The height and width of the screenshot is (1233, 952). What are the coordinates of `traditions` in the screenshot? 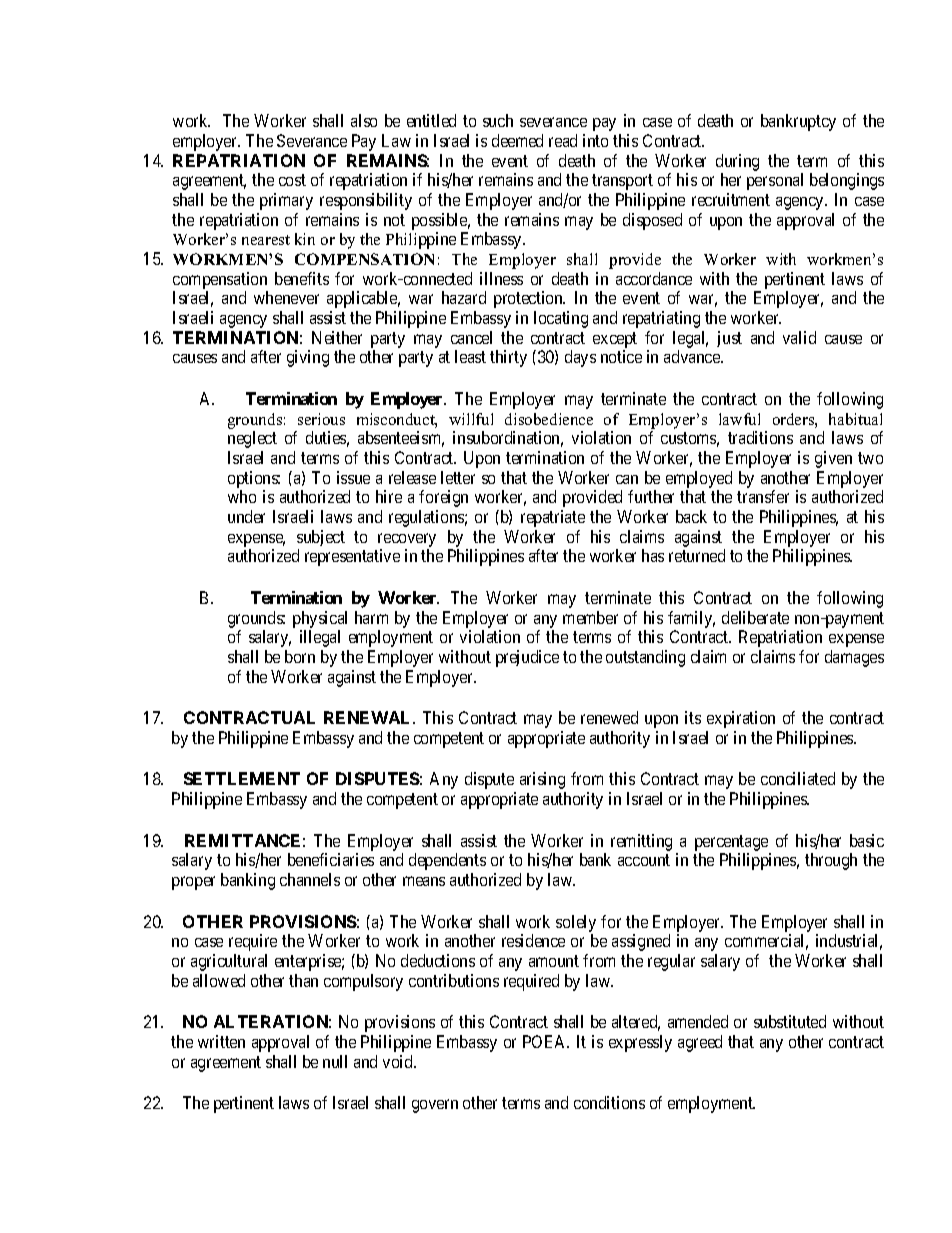 It's located at (760, 437).
